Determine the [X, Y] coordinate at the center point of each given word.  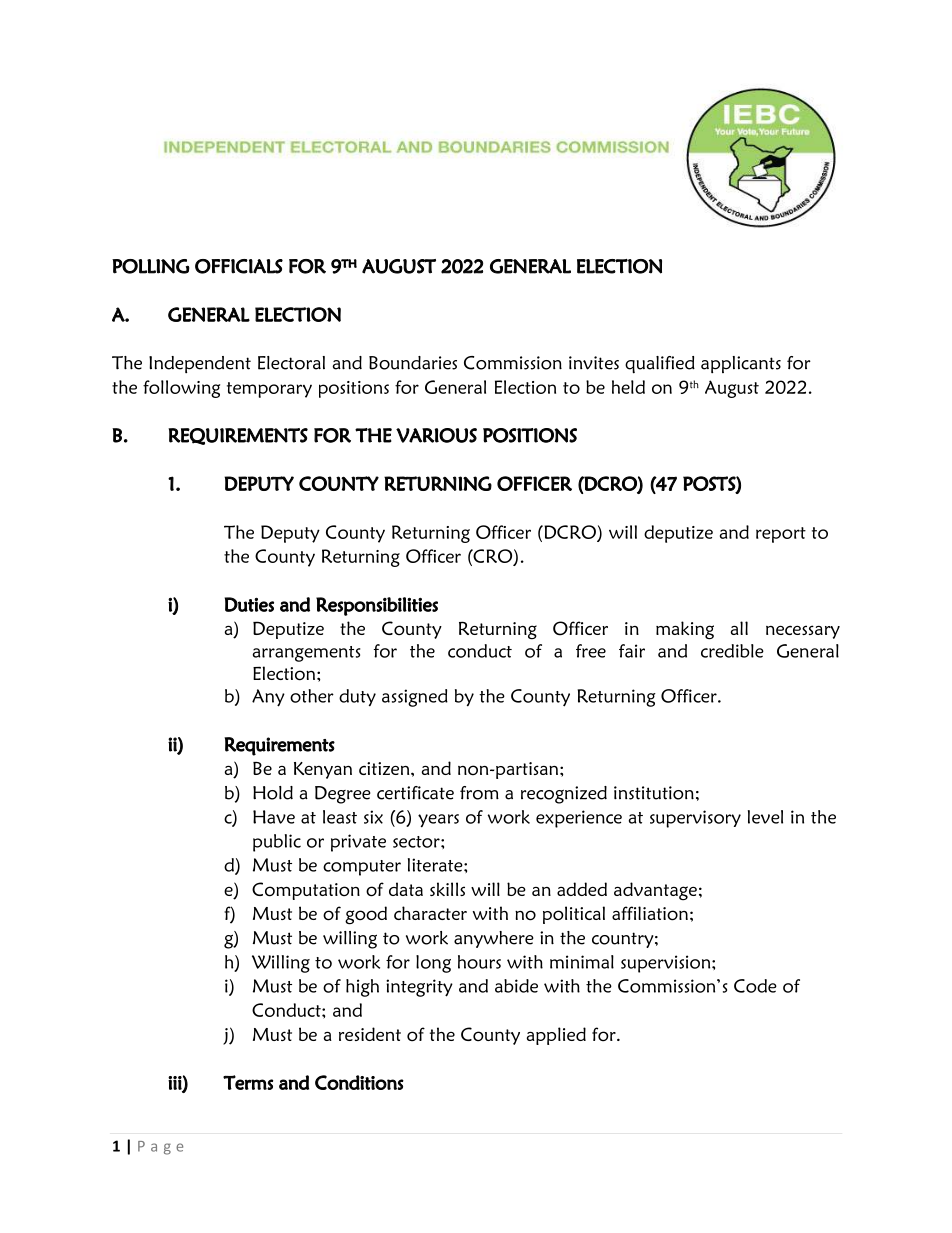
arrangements [306, 654]
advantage [655, 891]
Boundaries [413, 363]
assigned [415, 698]
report [781, 535]
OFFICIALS [239, 266]
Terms [248, 1082]
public [277, 843]
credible [732, 651]
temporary [269, 390]
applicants [741, 364]
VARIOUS [436, 435]
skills [447, 889]
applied [556, 1036]
